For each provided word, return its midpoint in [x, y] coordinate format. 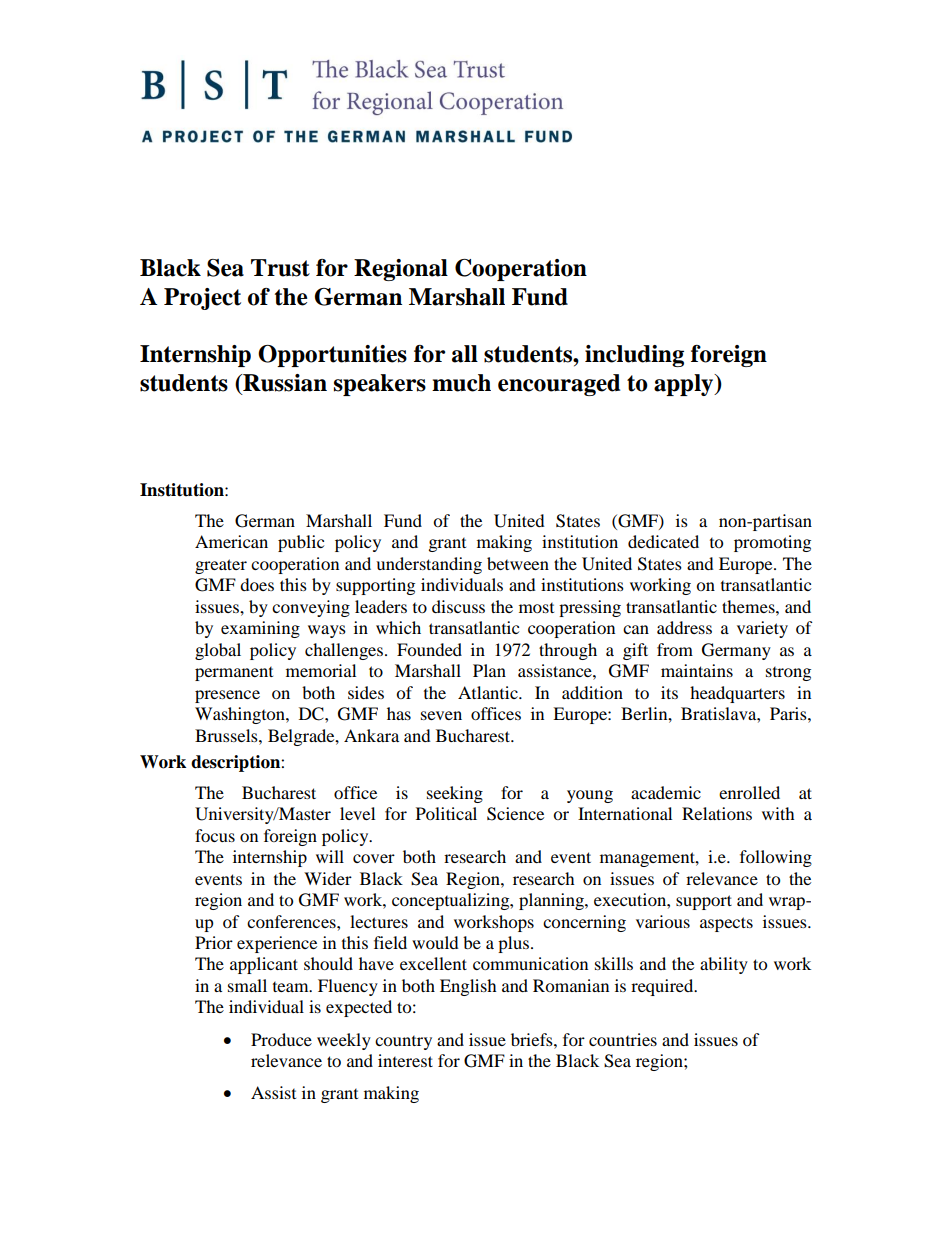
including [634, 356]
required [663, 987]
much [461, 383]
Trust [280, 268]
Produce [281, 1039]
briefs [533, 1039]
